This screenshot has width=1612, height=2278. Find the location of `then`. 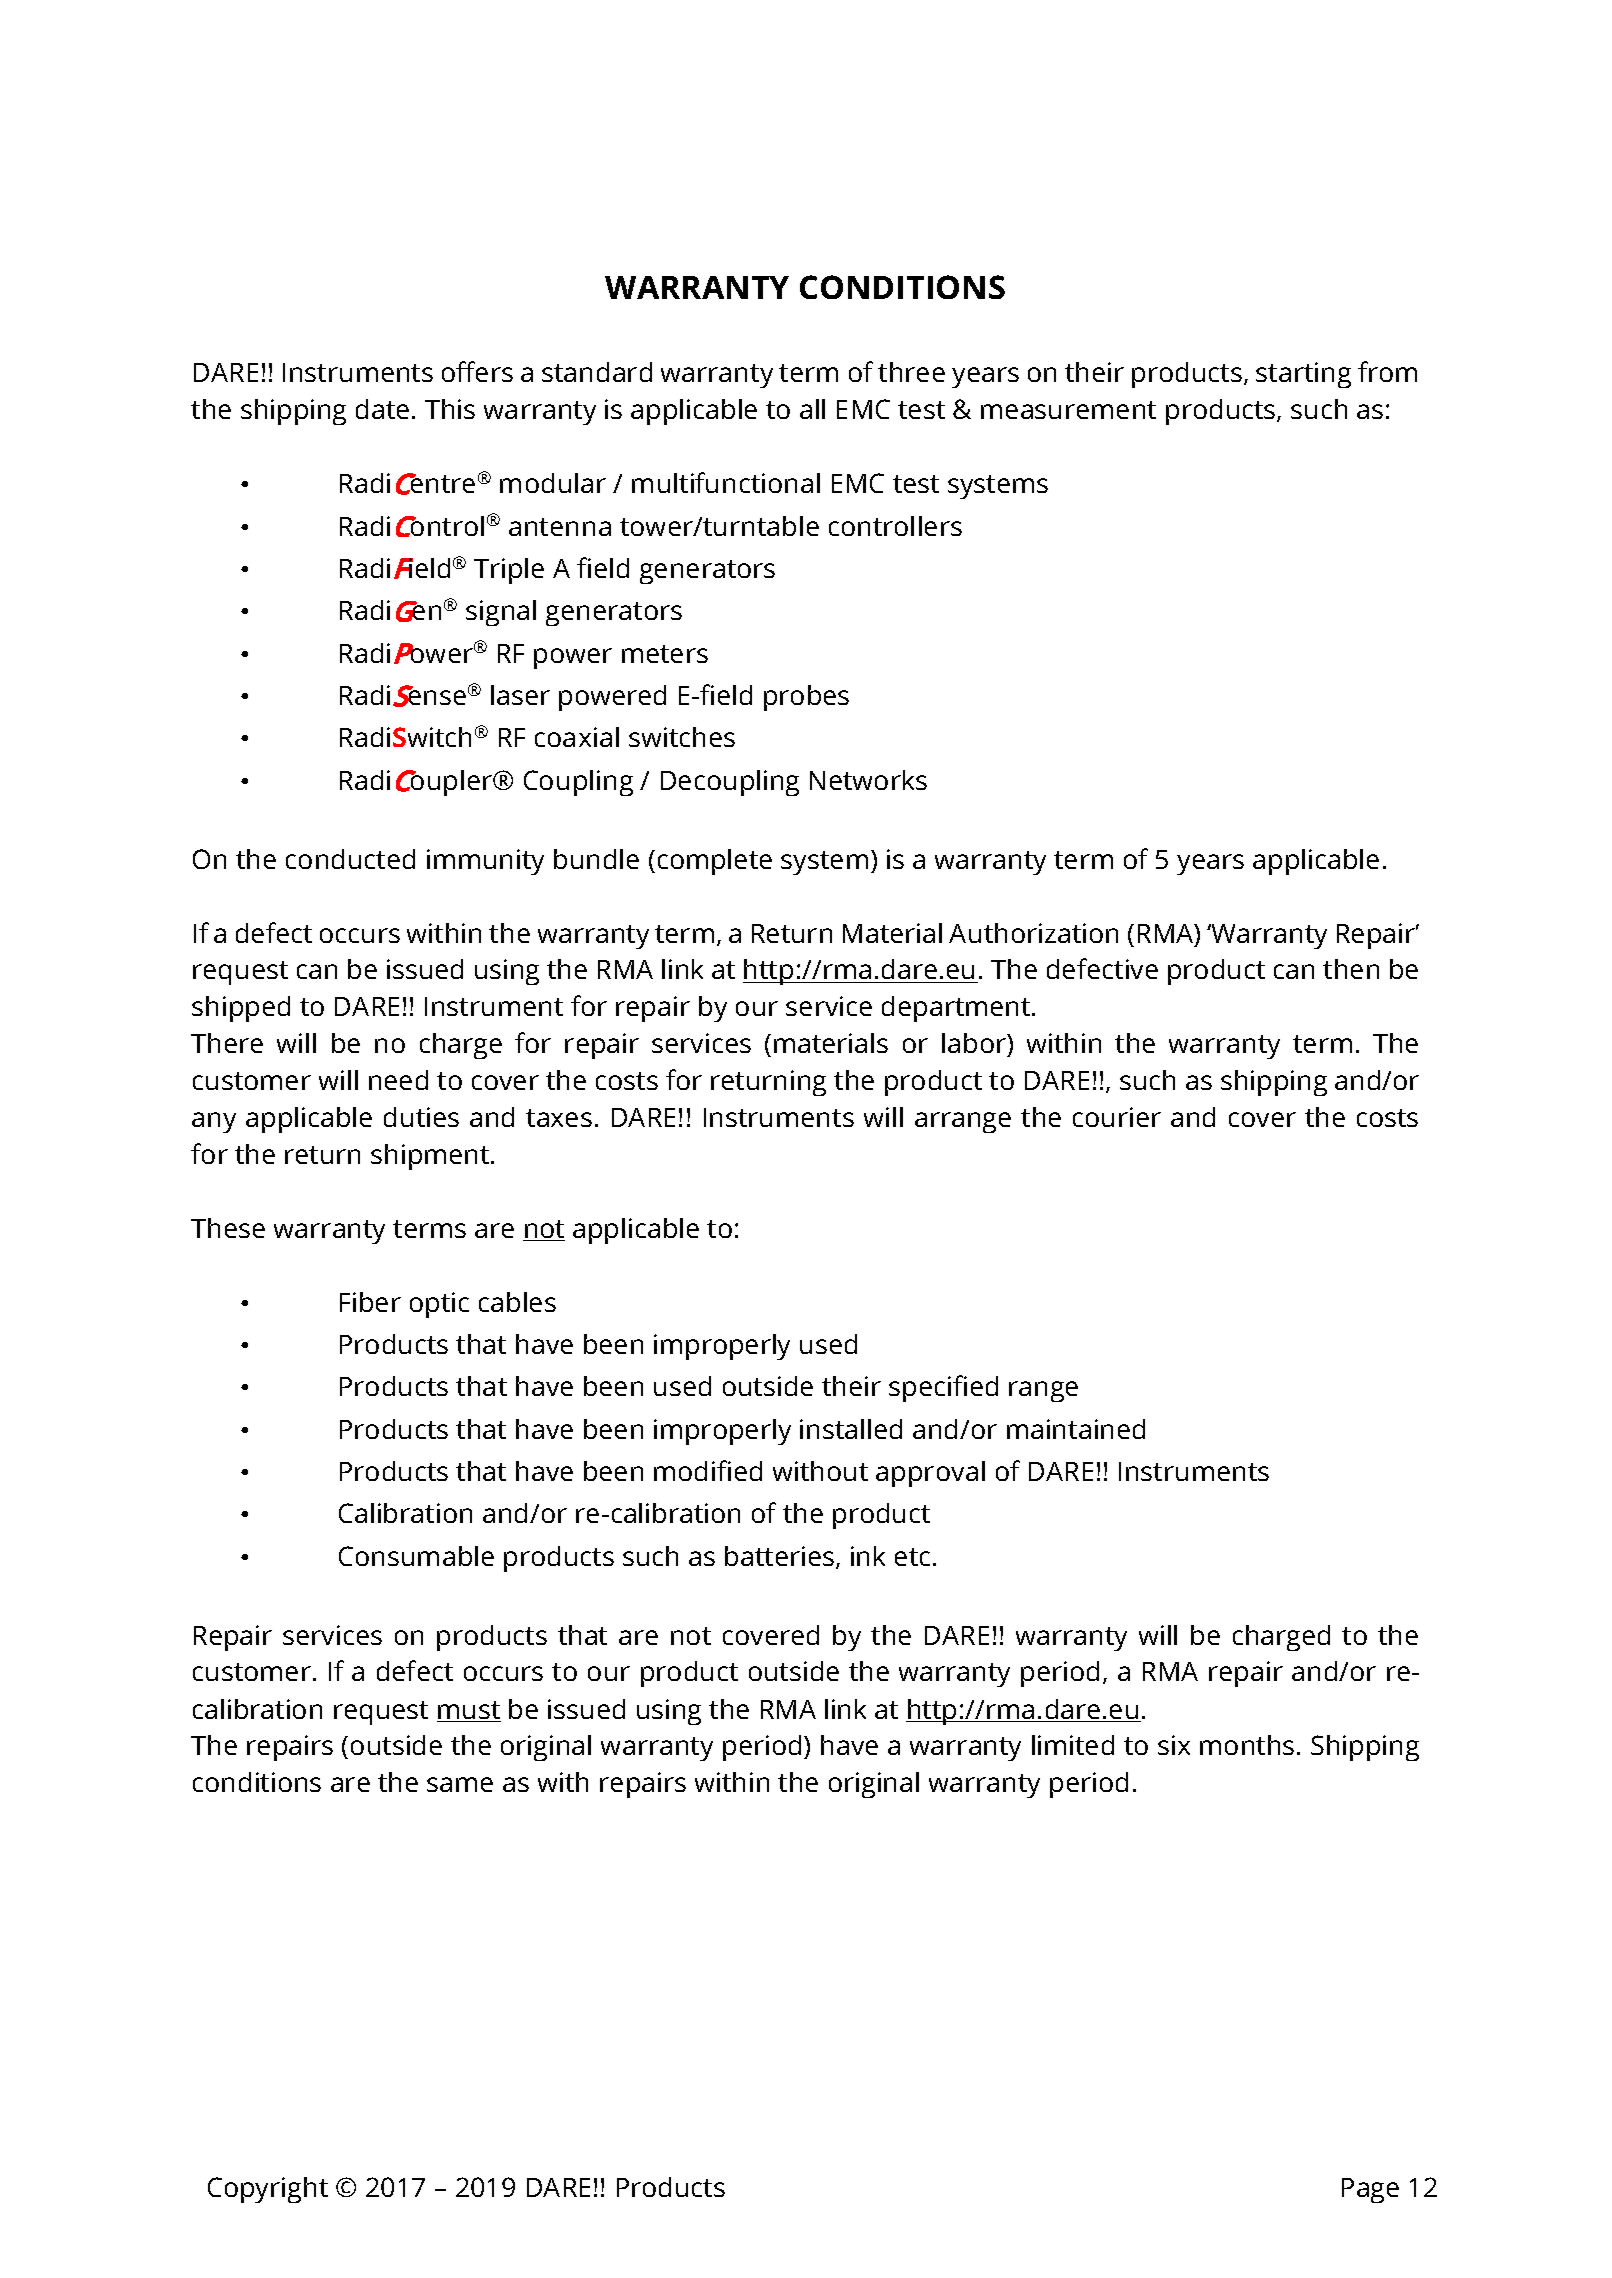

then is located at coordinates (1351, 969).
